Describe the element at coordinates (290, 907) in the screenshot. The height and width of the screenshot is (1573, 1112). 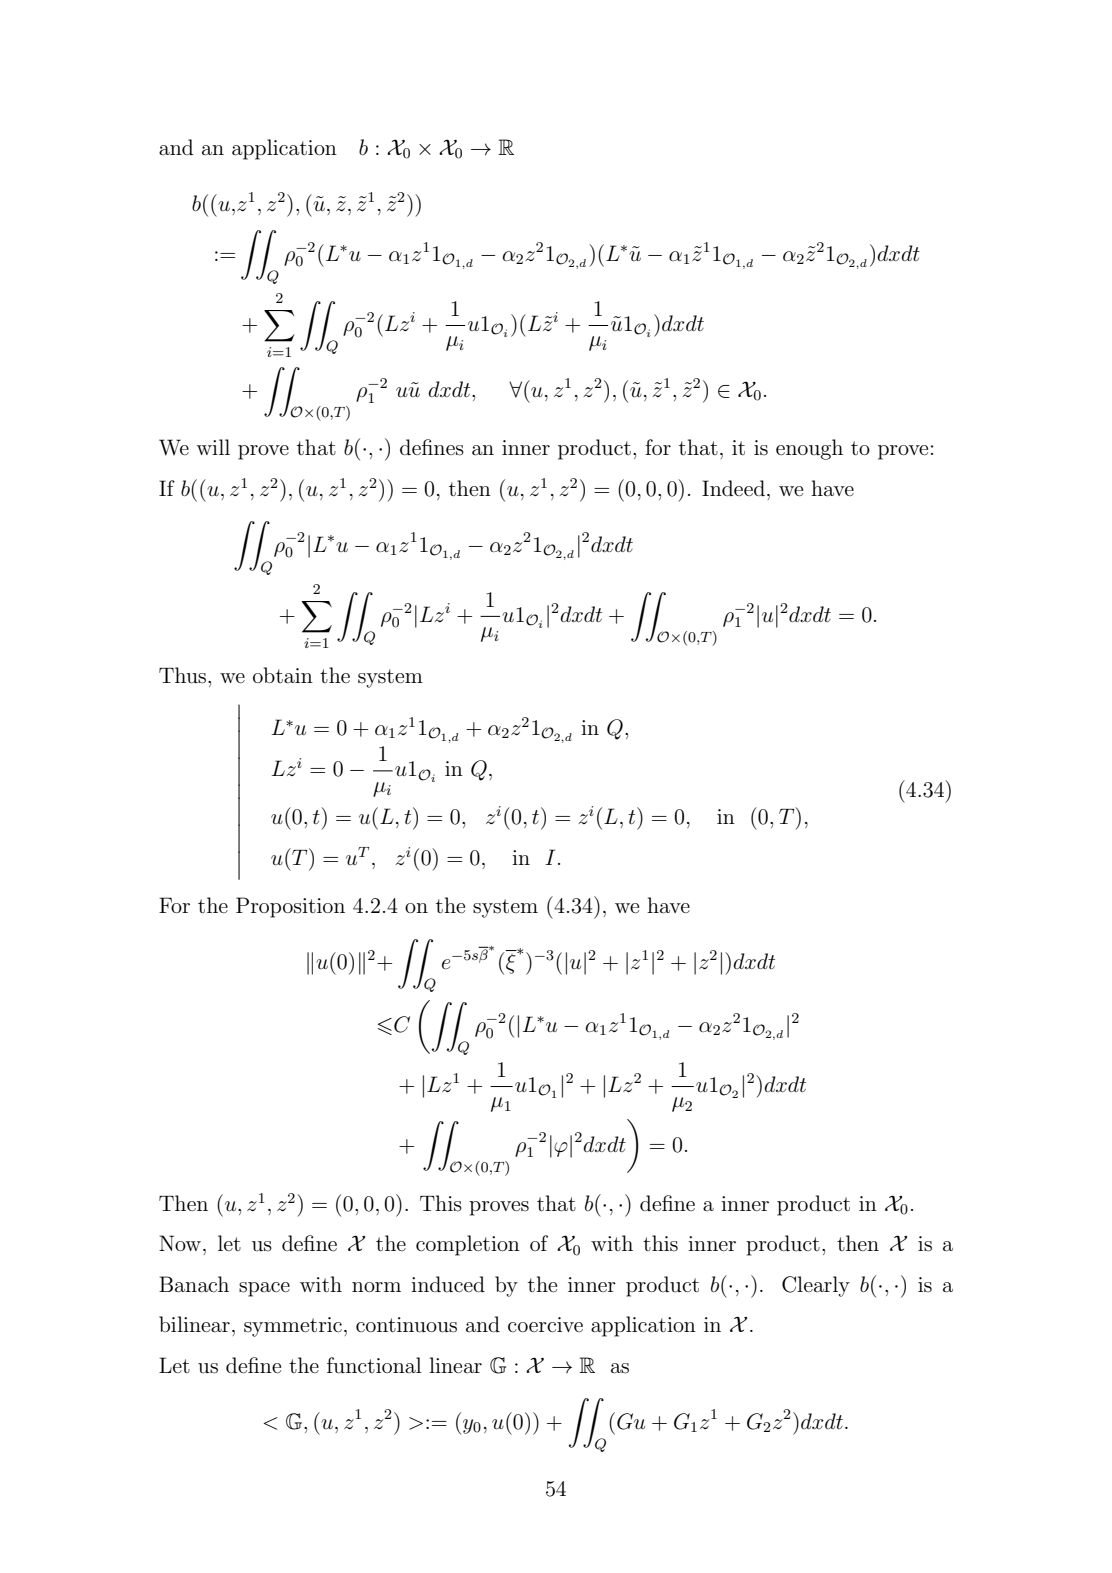
I see `Proposition` at that location.
